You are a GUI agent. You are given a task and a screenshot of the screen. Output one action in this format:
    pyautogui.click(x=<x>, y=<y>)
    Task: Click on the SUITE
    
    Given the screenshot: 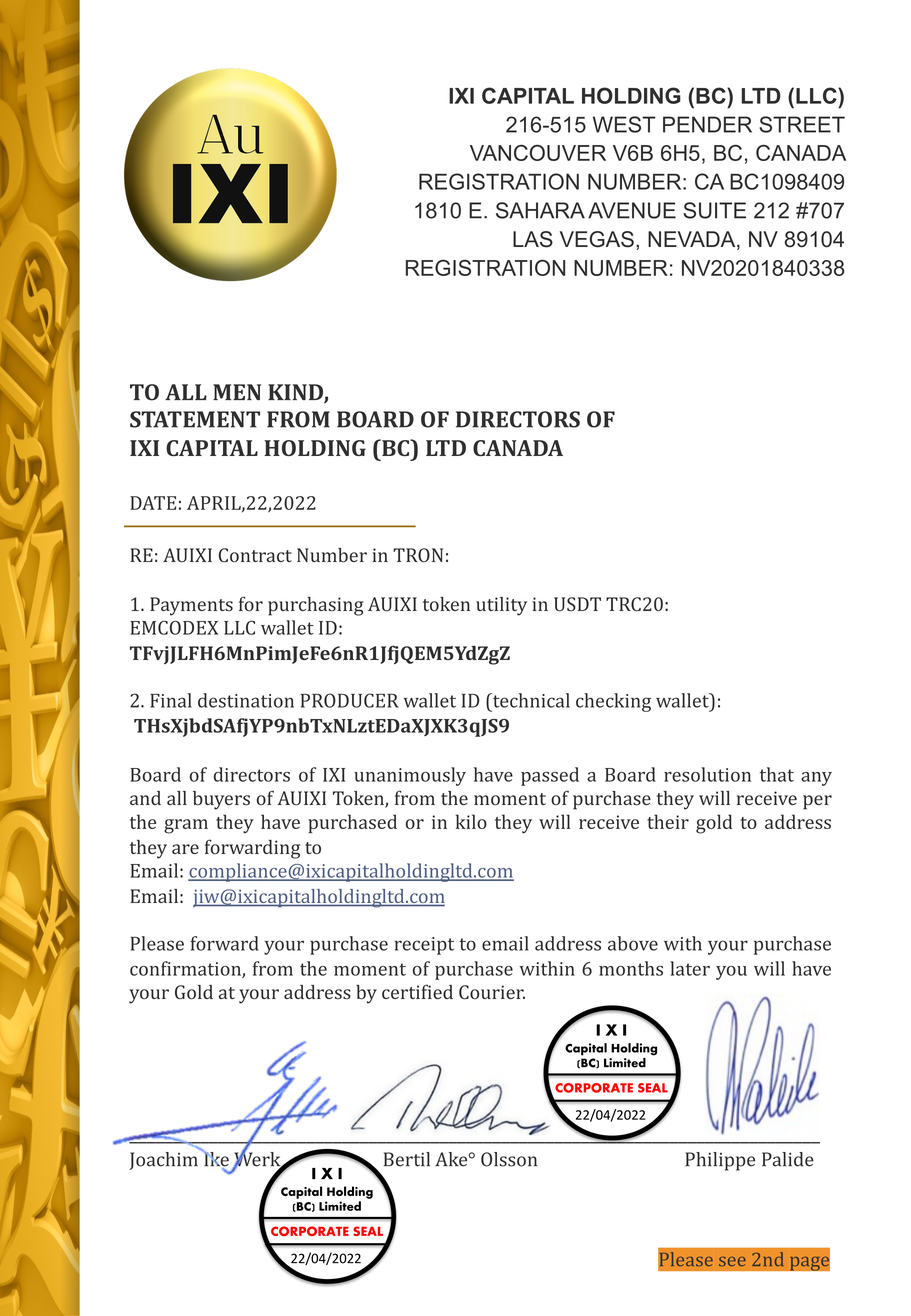 What is the action you would take?
    pyautogui.click(x=714, y=210)
